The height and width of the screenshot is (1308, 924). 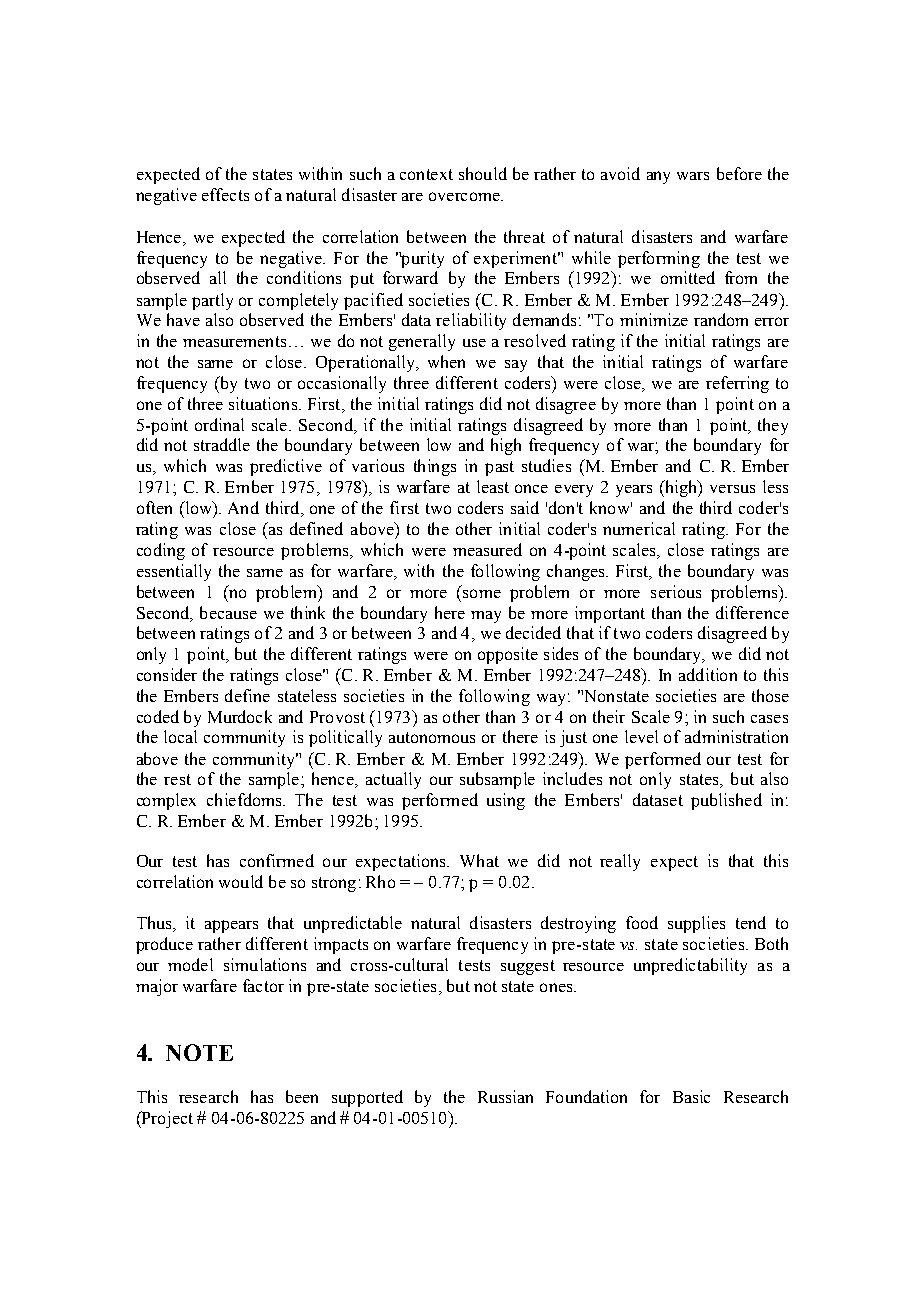 What do you see at coordinates (486, 617) in the screenshot?
I see `may` at bounding box center [486, 617].
